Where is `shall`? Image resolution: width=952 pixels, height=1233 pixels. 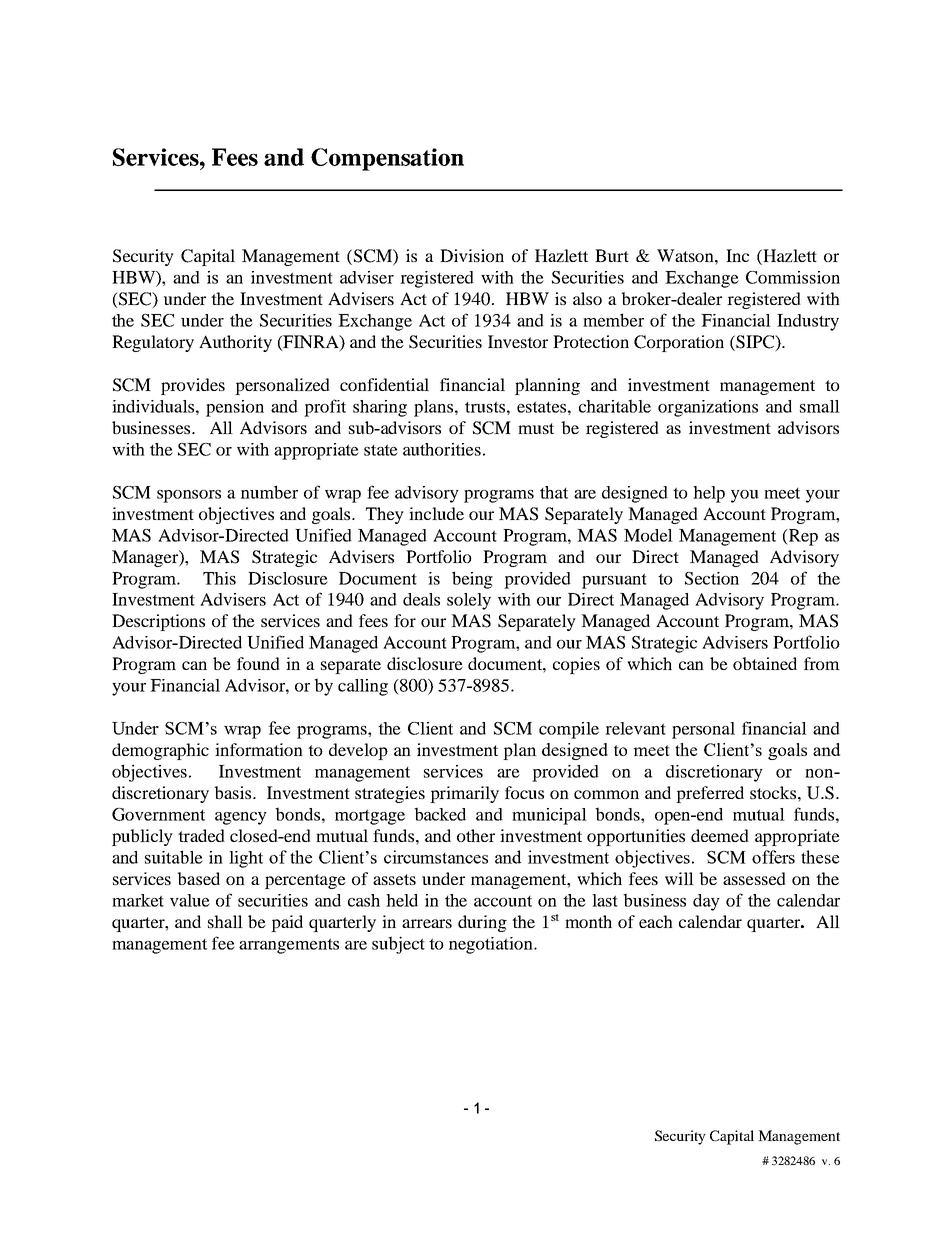
shall is located at coordinates (225, 921).
